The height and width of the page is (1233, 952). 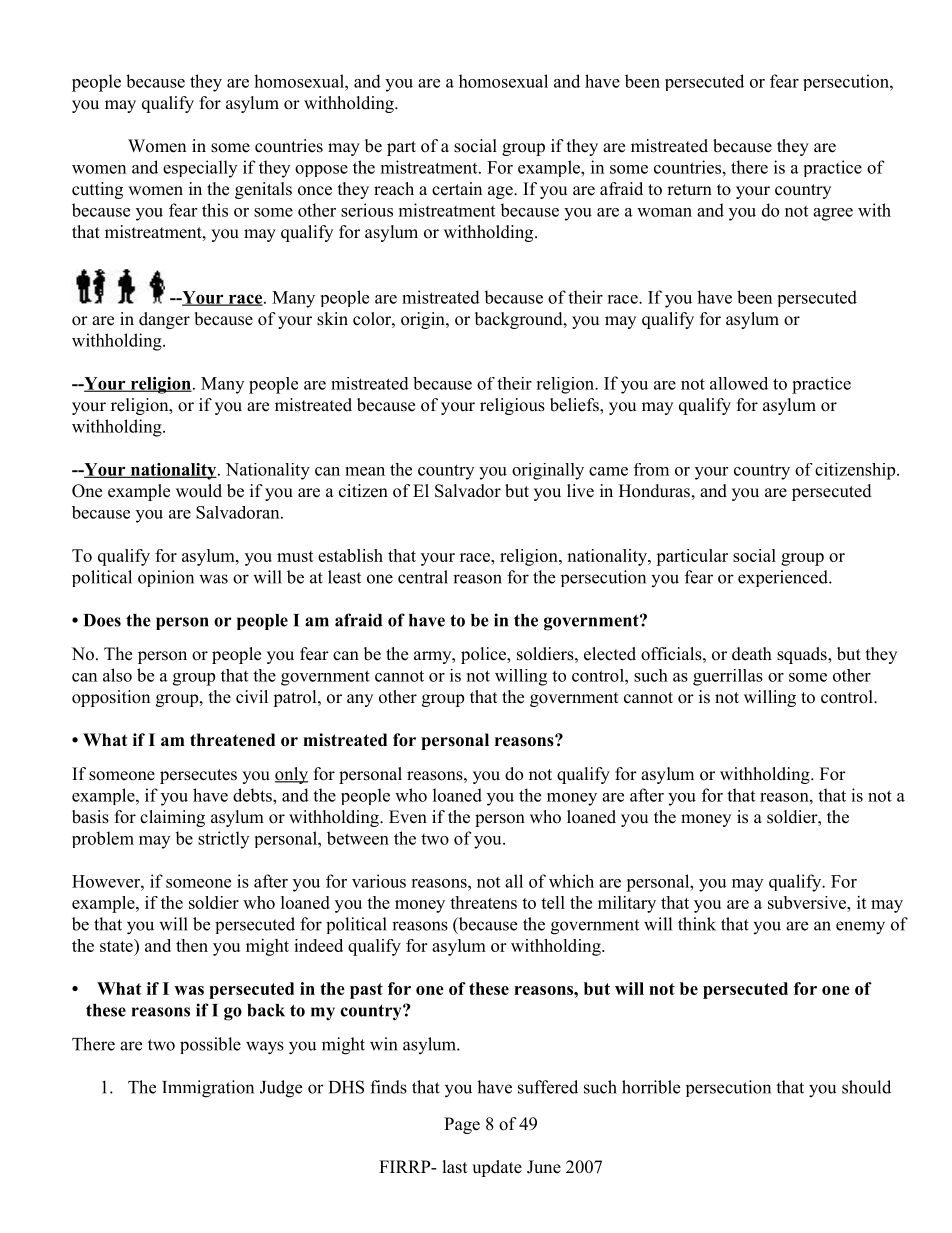 I want to click on death, so click(x=752, y=654).
